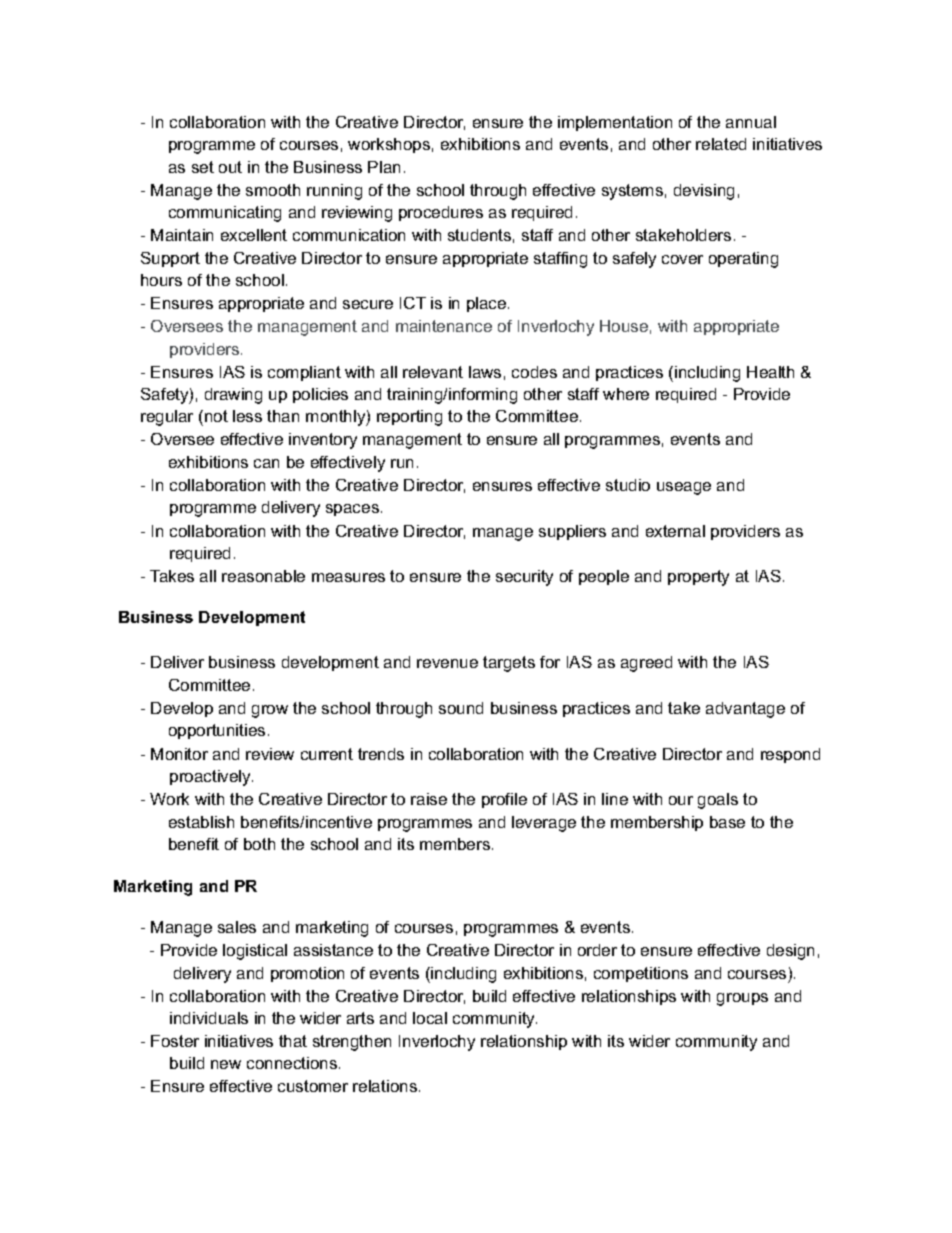  What do you see at coordinates (742, 999) in the screenshot?
I see `groups` at bounding box center [742, 999].
